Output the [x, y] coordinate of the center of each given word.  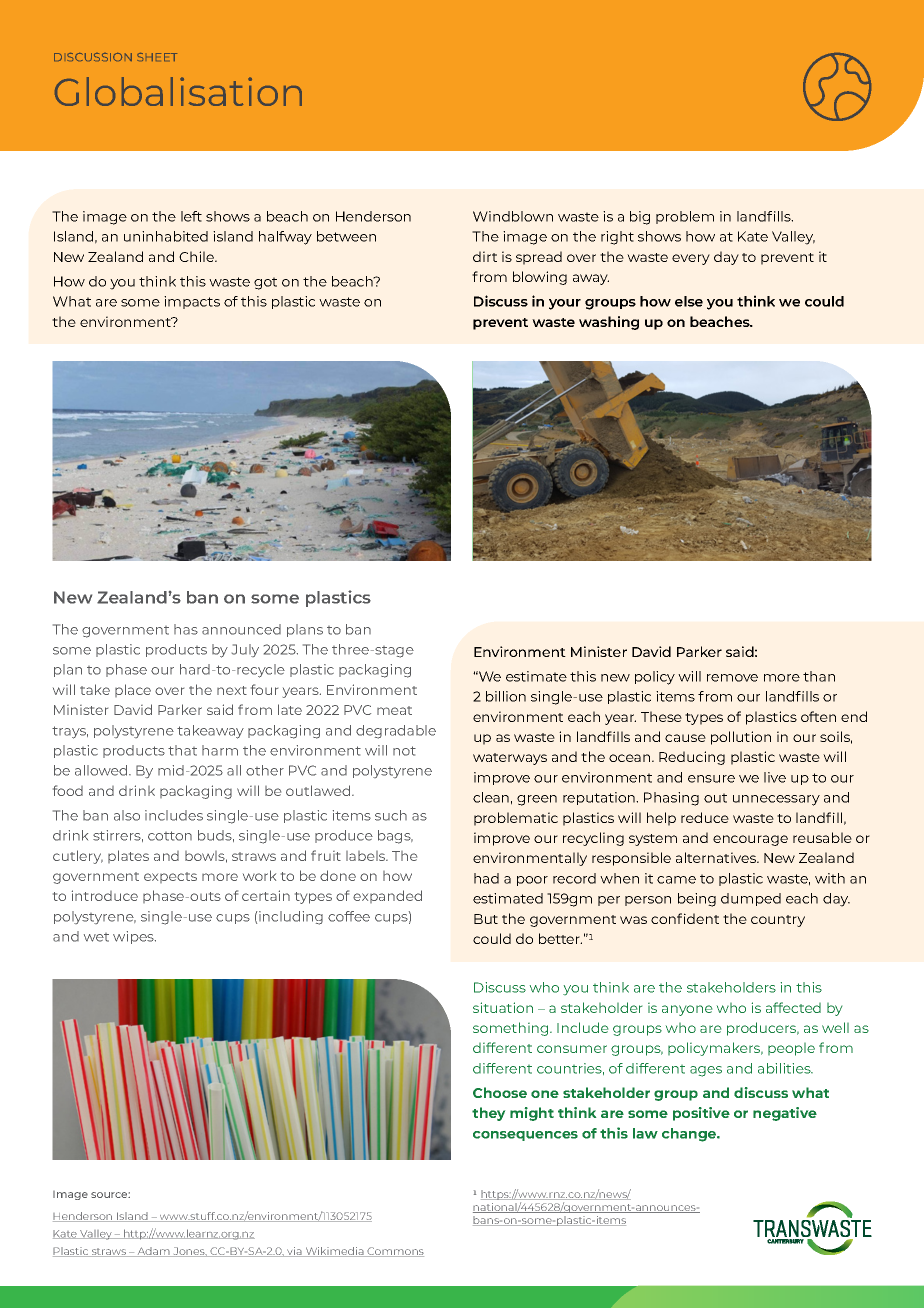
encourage [750, 840]
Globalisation [178, 91]
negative [785, 1114]
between [346, 236]
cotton [170, 836]
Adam [153, 1252]
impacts [192, 302]
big [640, 218]
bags [395, 837]
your [565, 304]
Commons [394, 1252]
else [689, 301]
